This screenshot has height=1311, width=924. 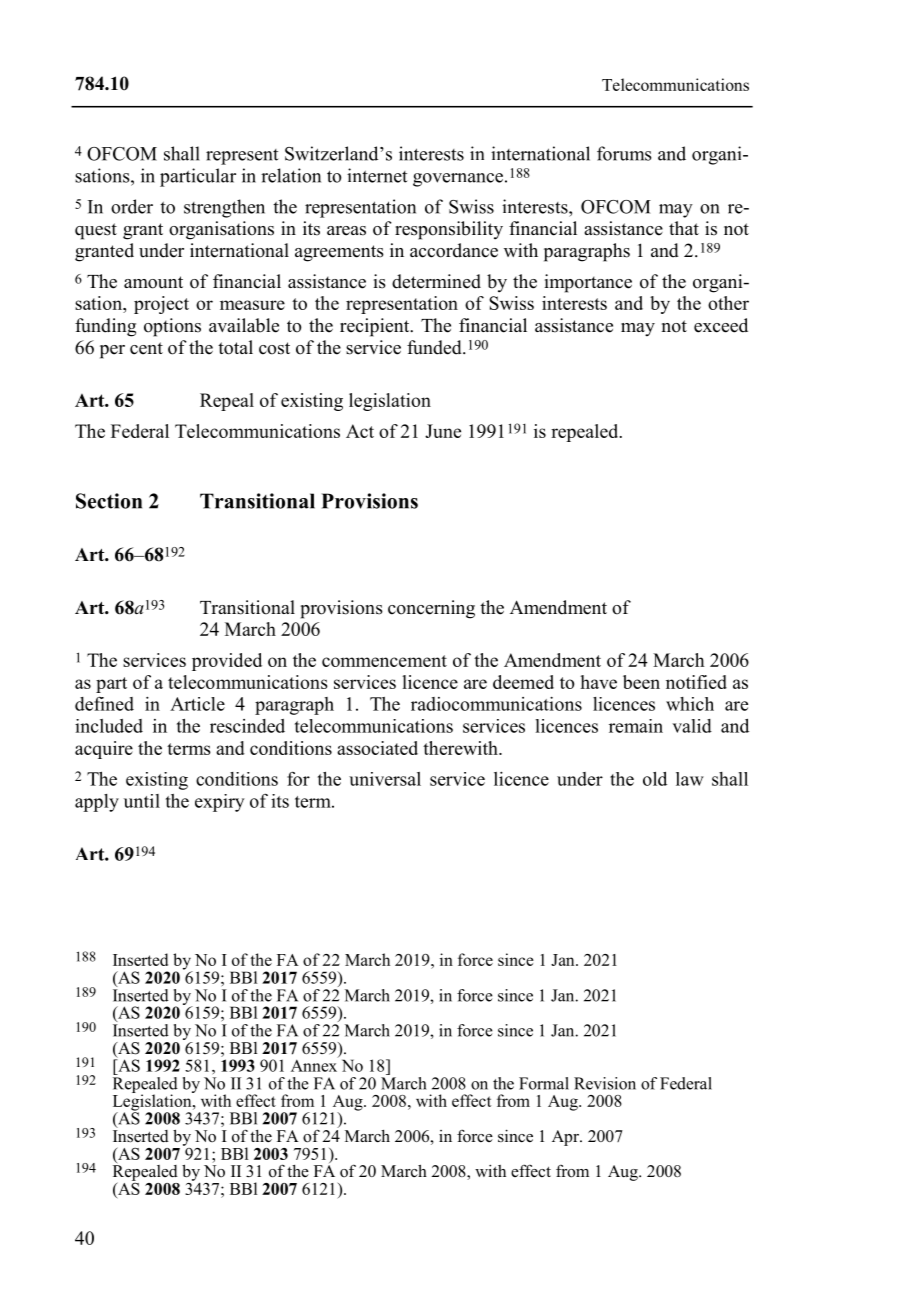 I want to click on order, so click(x=132, y=206).
